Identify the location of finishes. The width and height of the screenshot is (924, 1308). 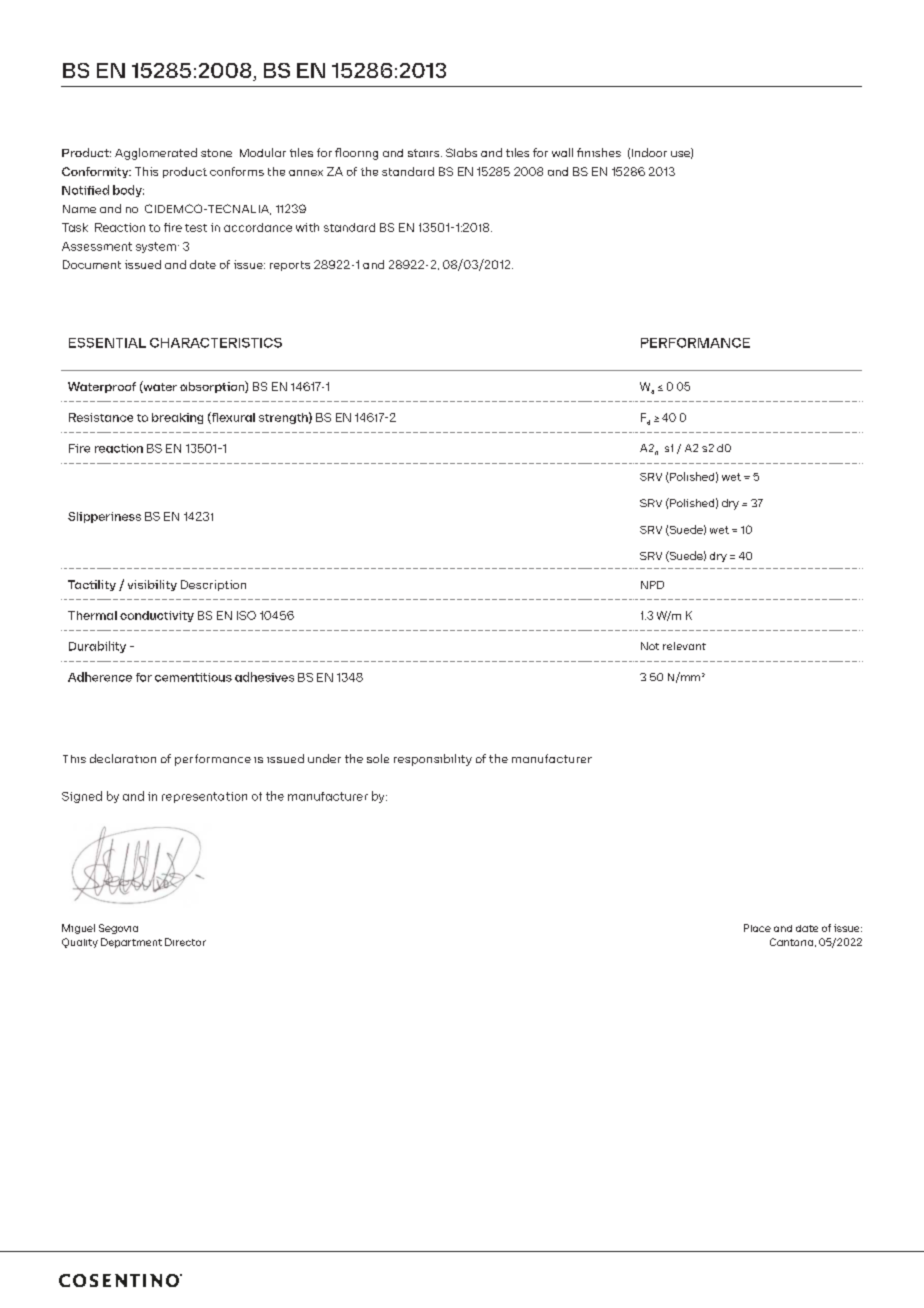
(599, 152).
